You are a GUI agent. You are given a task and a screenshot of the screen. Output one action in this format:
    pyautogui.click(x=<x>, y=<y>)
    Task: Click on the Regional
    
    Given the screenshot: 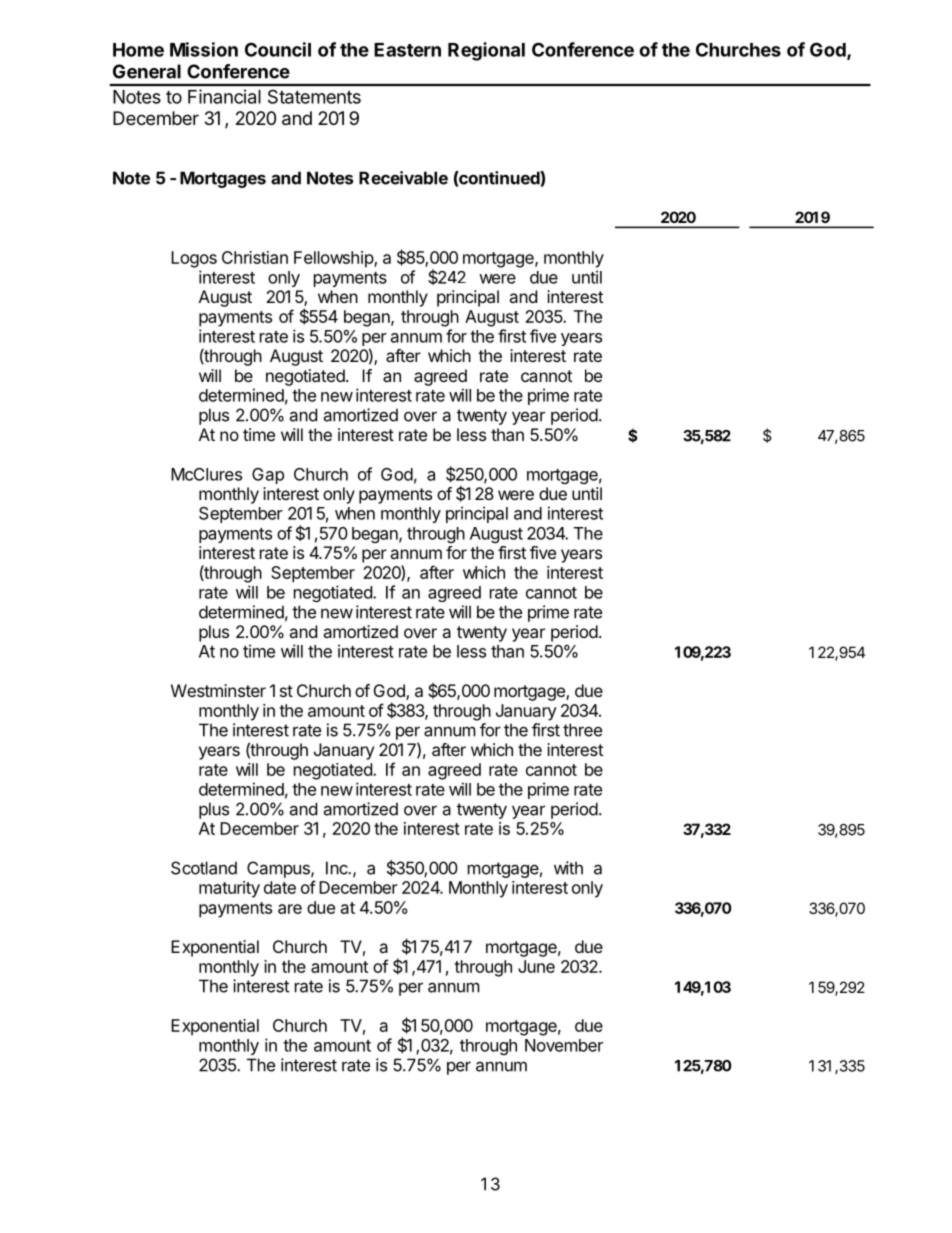 What is the action you would take?
    pyautogui.click(x=486, y=51)
